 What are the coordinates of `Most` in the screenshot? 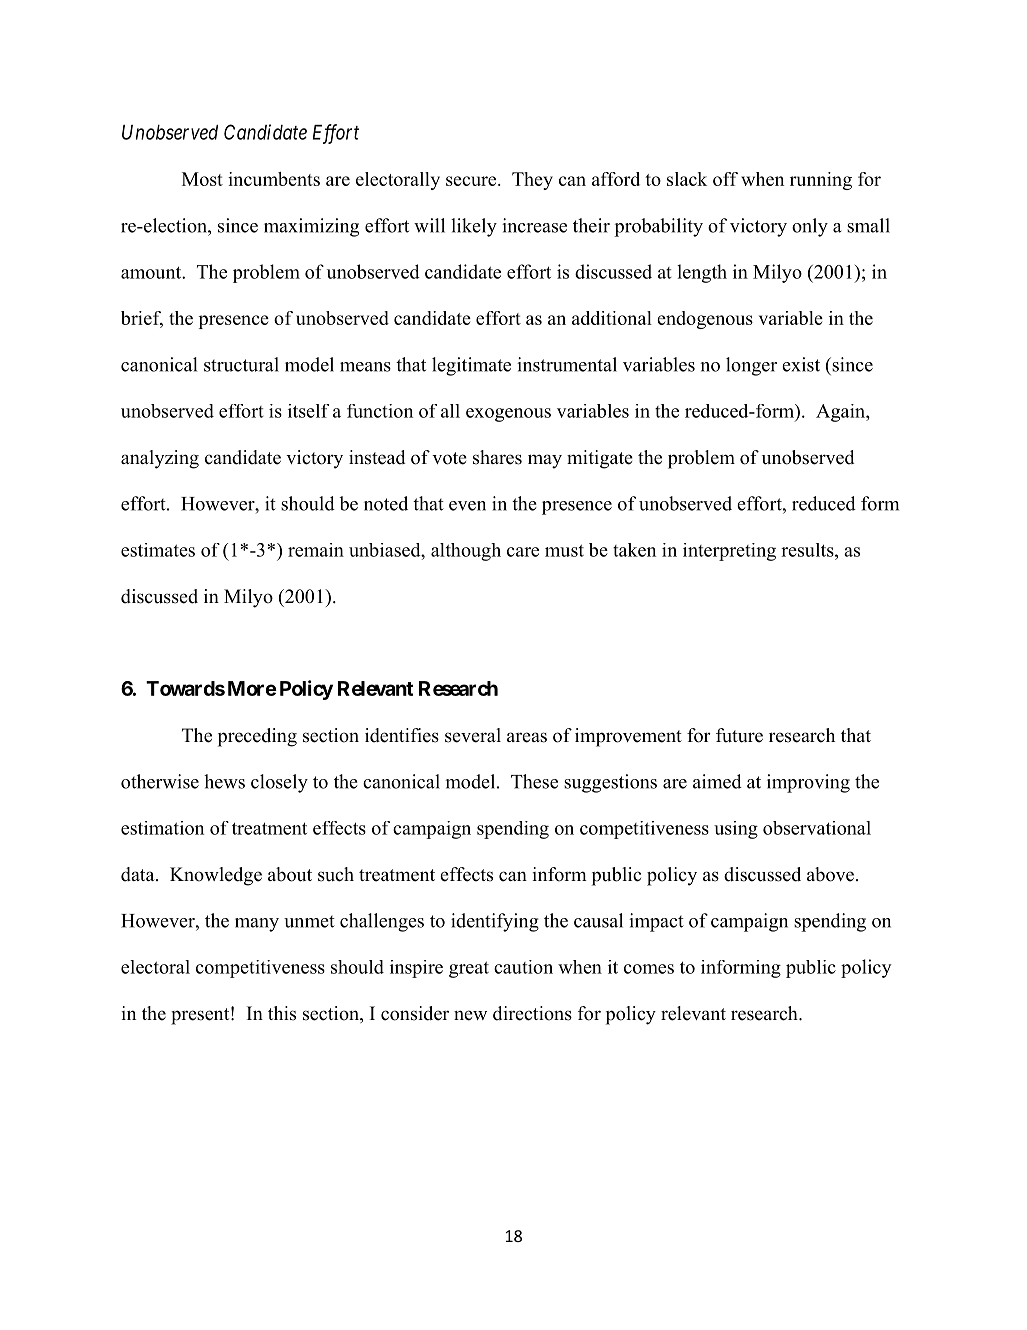 It's located at (202, 179).
